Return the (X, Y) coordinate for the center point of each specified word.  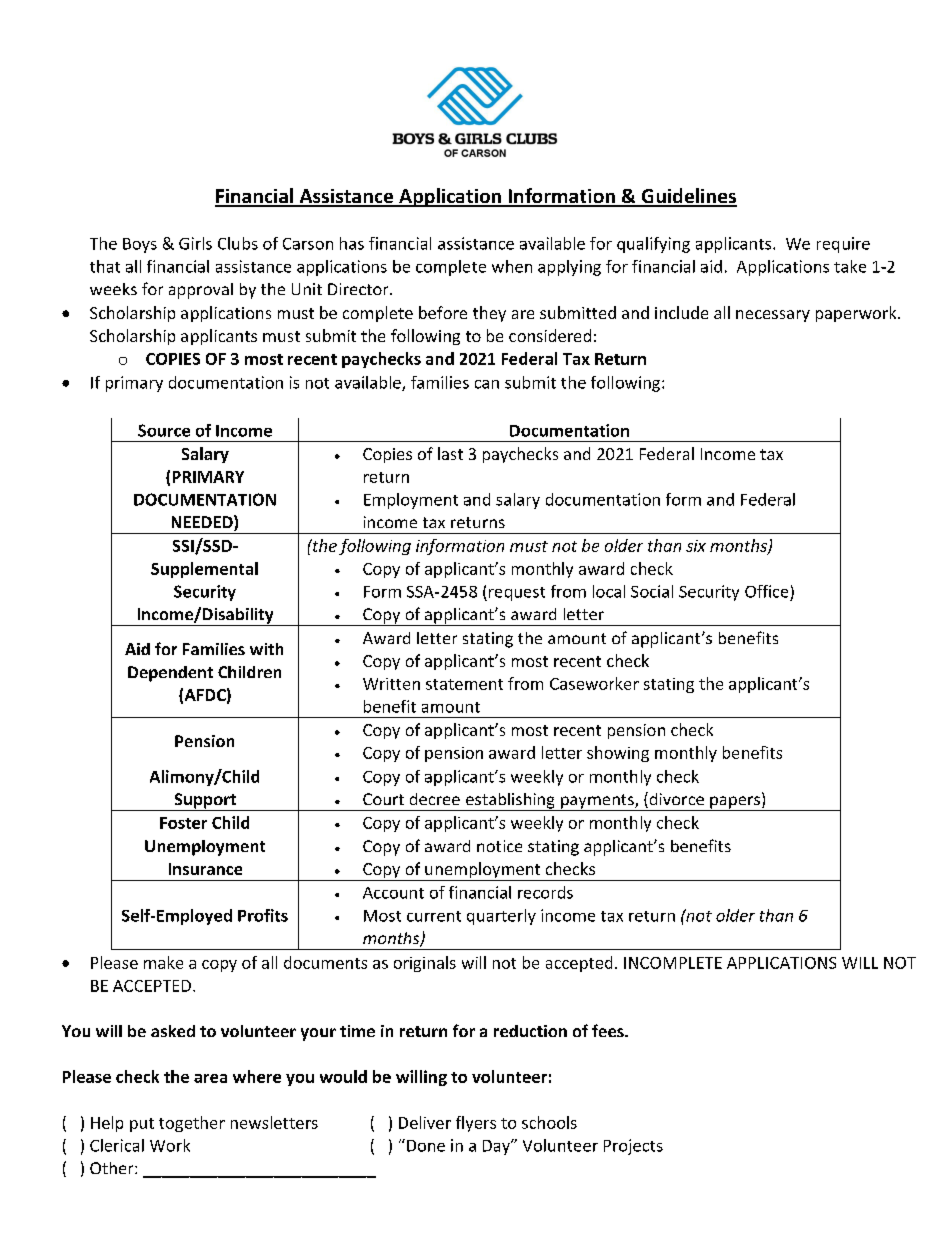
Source (164, 430)
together (192, 1124)
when (512, 266)
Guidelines (688, 197)
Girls (195, 243)
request (517, 594)
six (696, 546)
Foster (183, 823)
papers (735, 803)
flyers (476, 1124)
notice (499, 846)
